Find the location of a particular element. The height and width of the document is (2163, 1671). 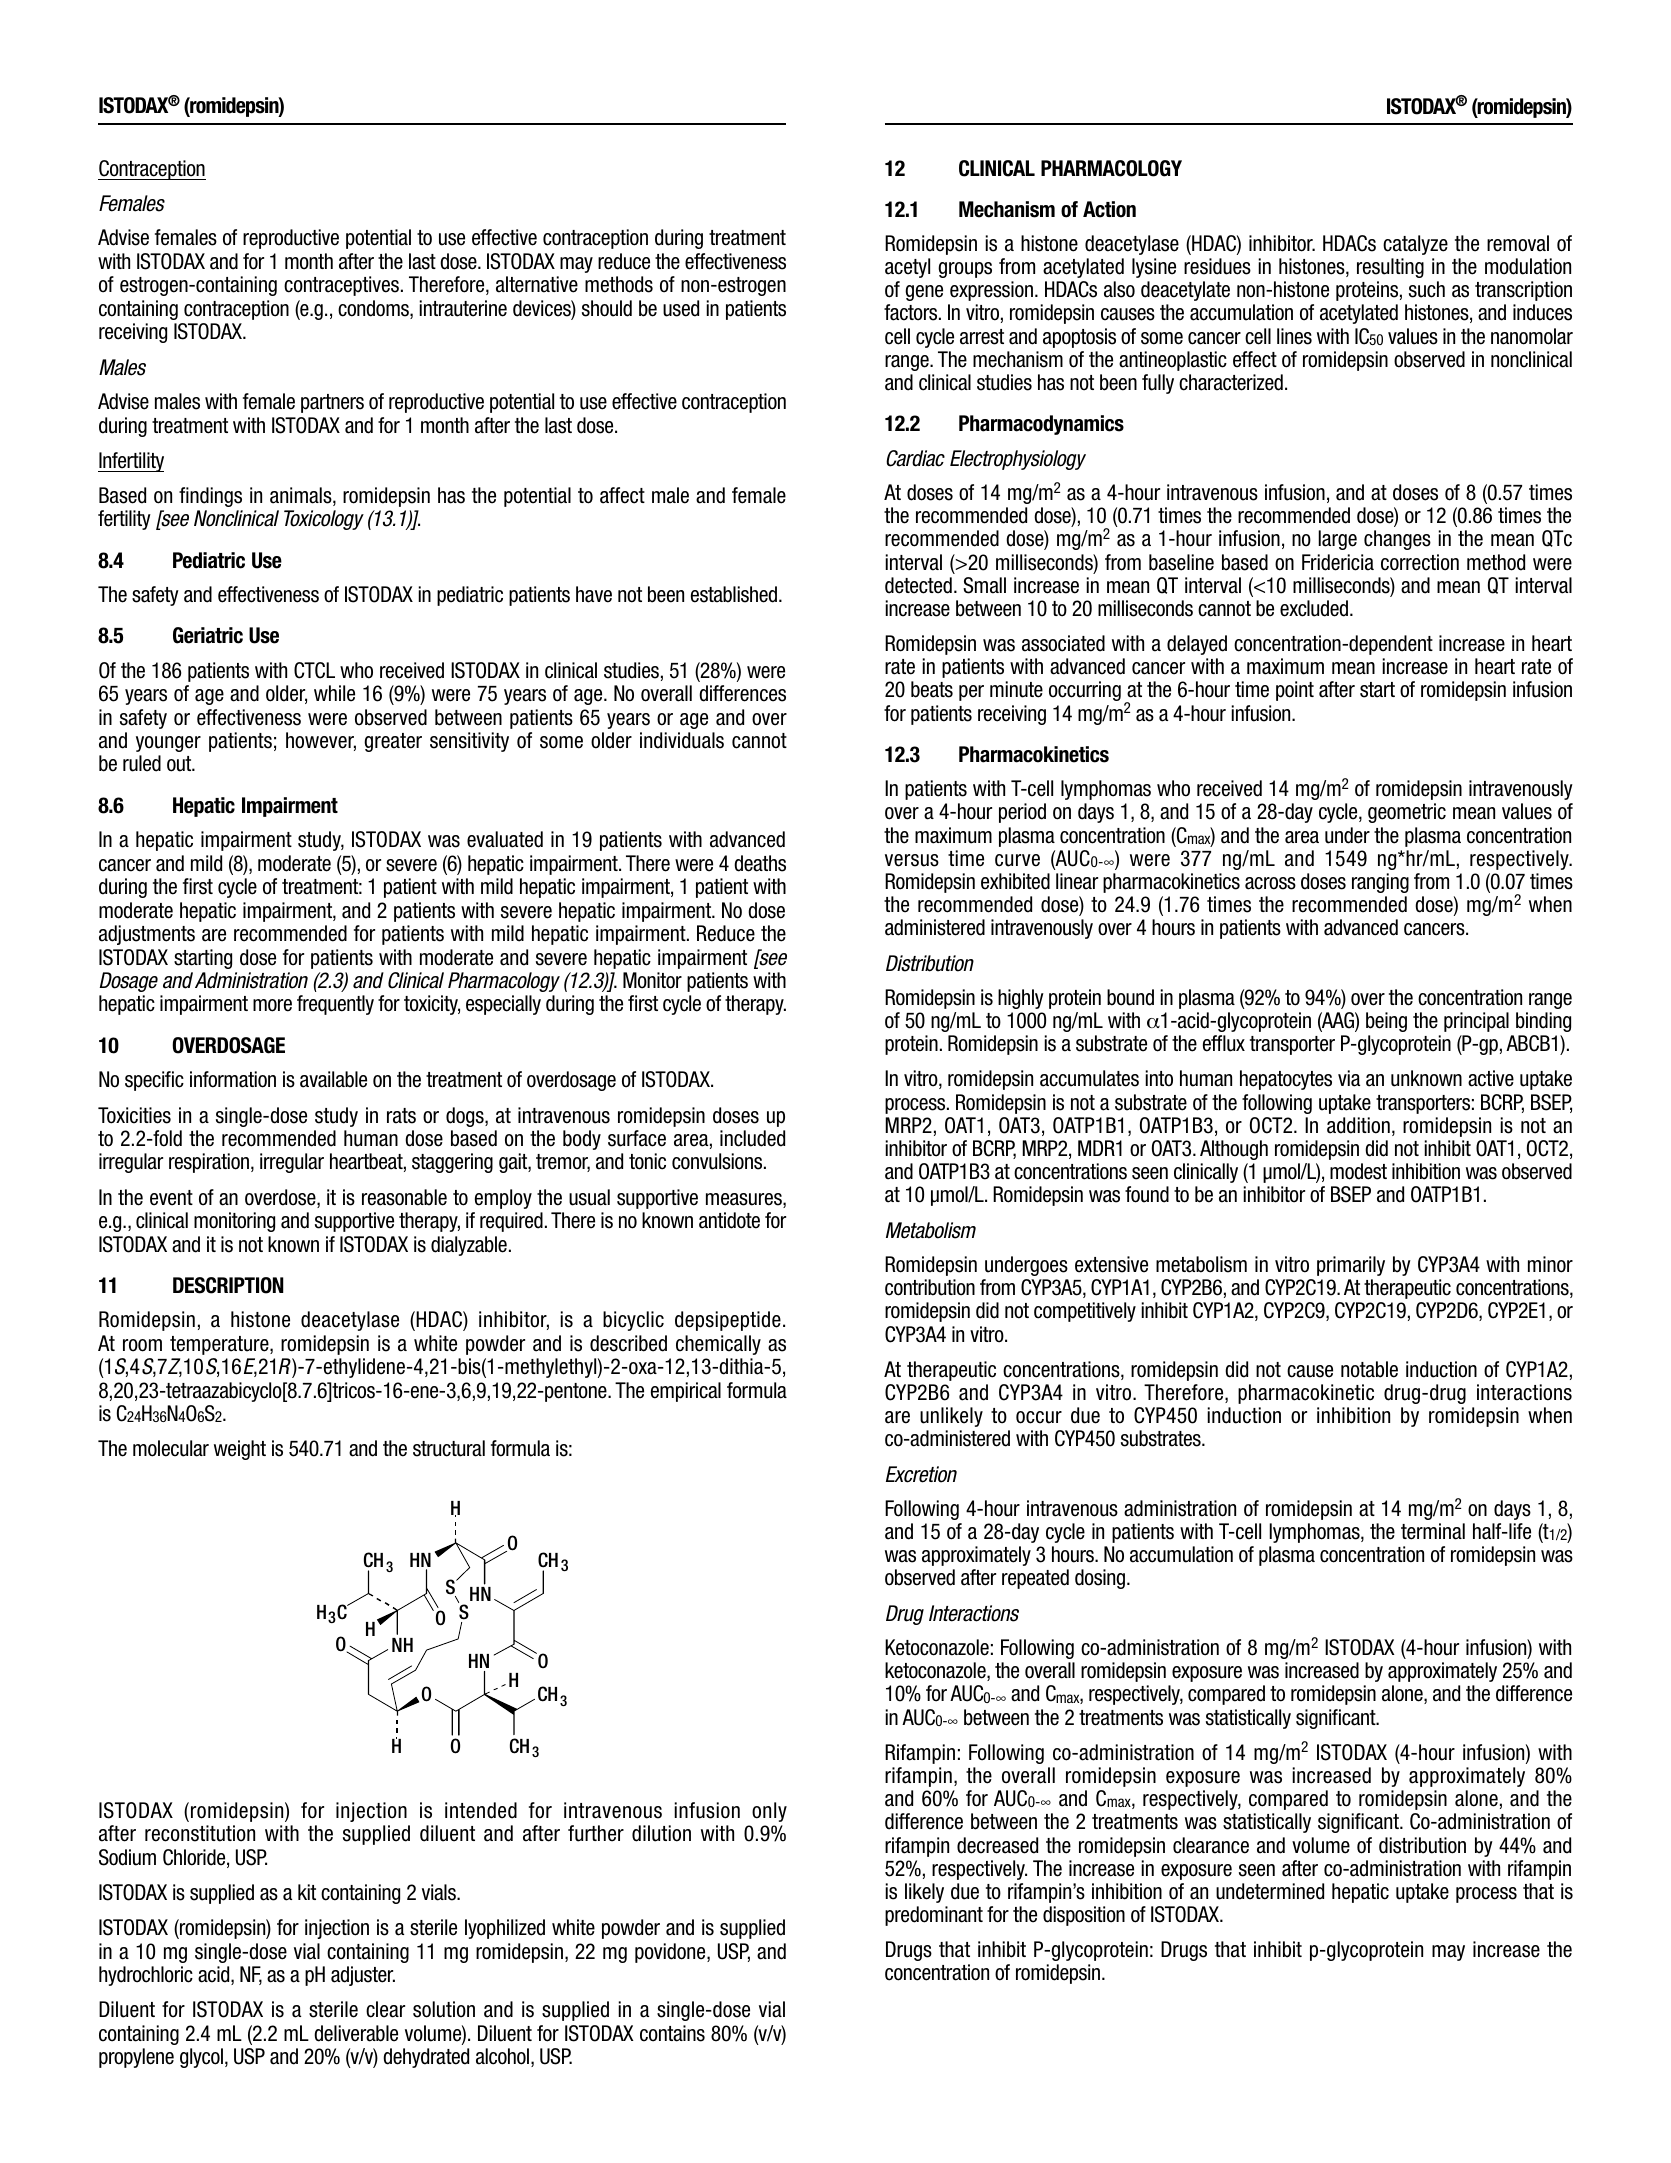

respiration is located at coordinates (209, 1163).
